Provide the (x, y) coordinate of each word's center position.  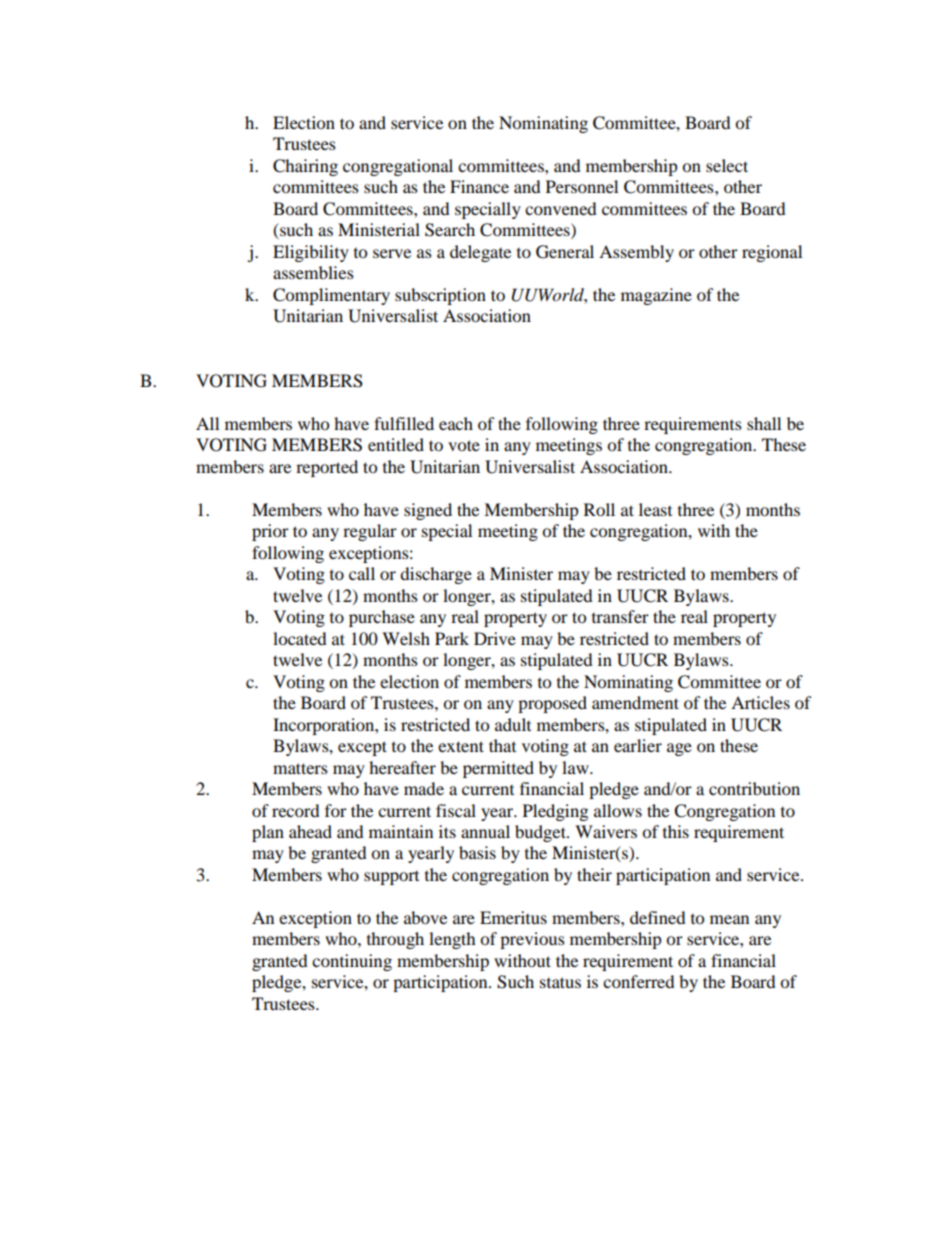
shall (764, 423)
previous (532, 940)
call (362, 573)
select (727, 165)
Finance (479, 186)
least (655, 509)
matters (300, 768)
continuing (352, 962)
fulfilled (404, 423)
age (679, 749)
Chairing (305, 167)
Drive (495, 638)
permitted (498, 769)
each (456, 423)
